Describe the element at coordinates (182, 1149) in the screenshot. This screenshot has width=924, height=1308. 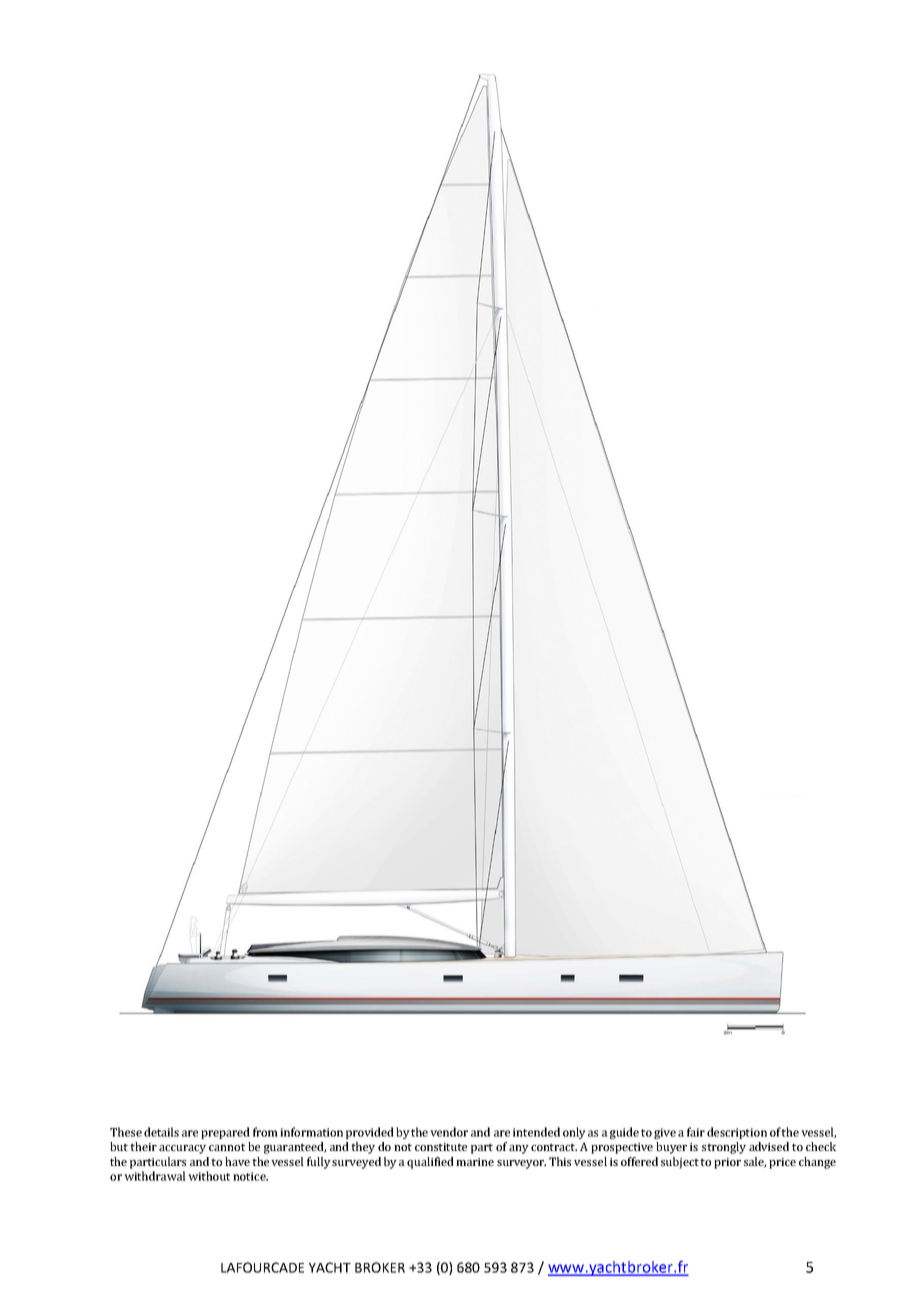
I see `accuracy` at that location.
